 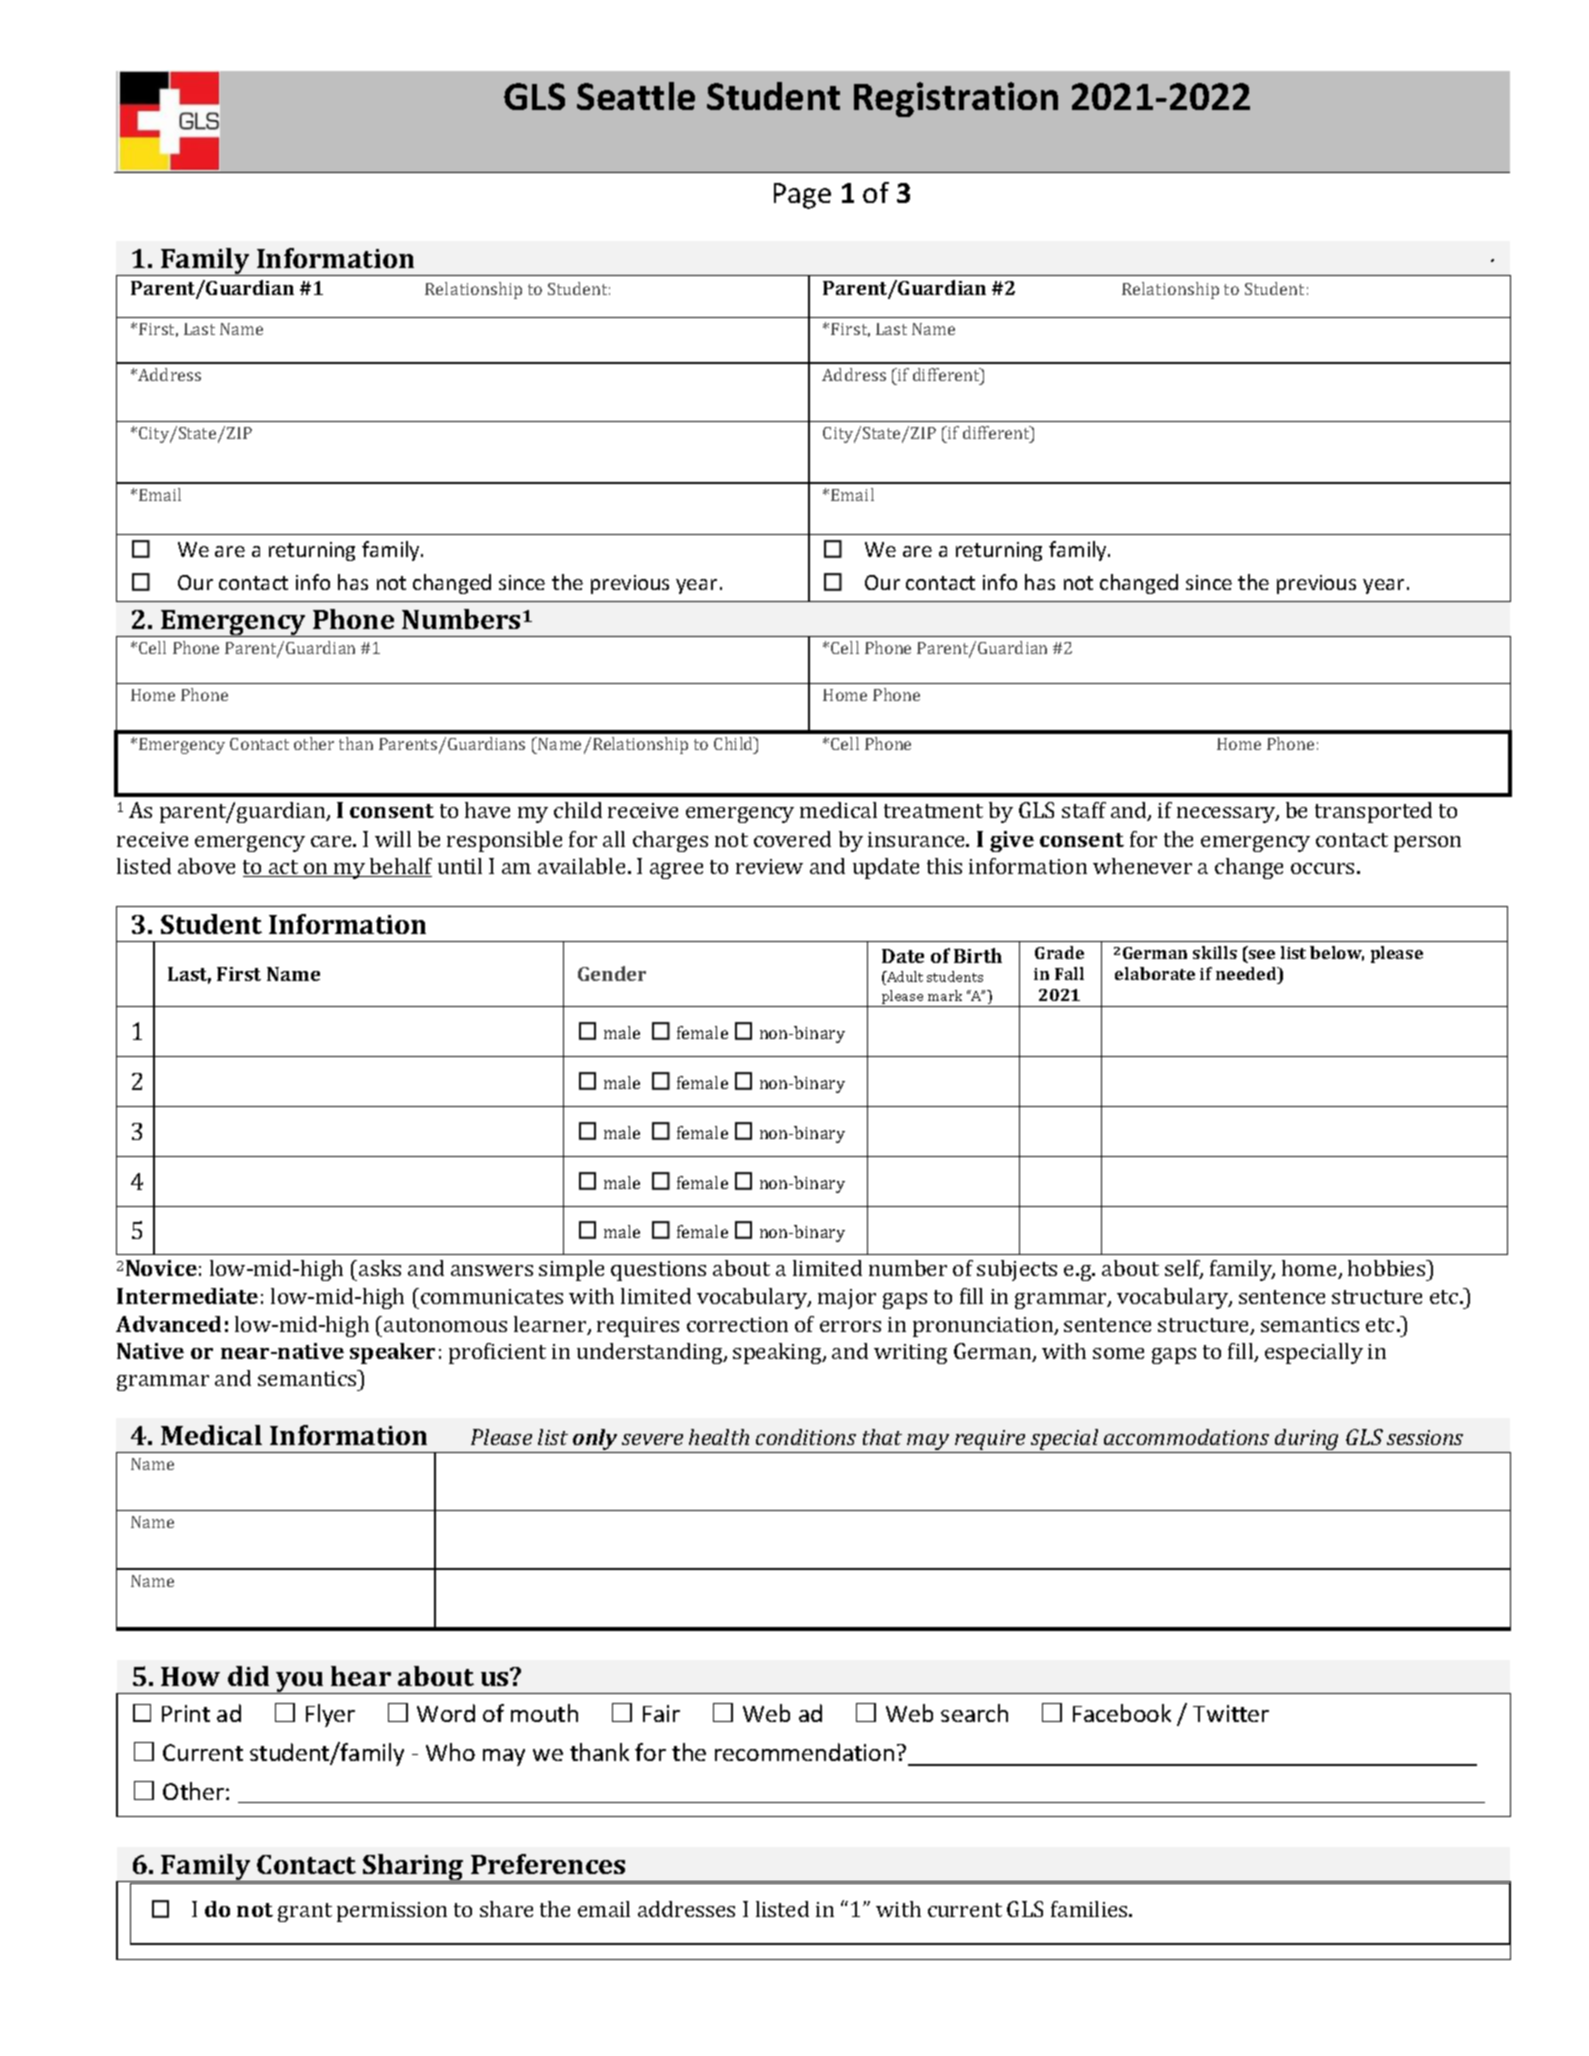 What do you see at coordinates (904, 978) in the screenshot?
I see `Adult` at bounding box center [904, 978].
